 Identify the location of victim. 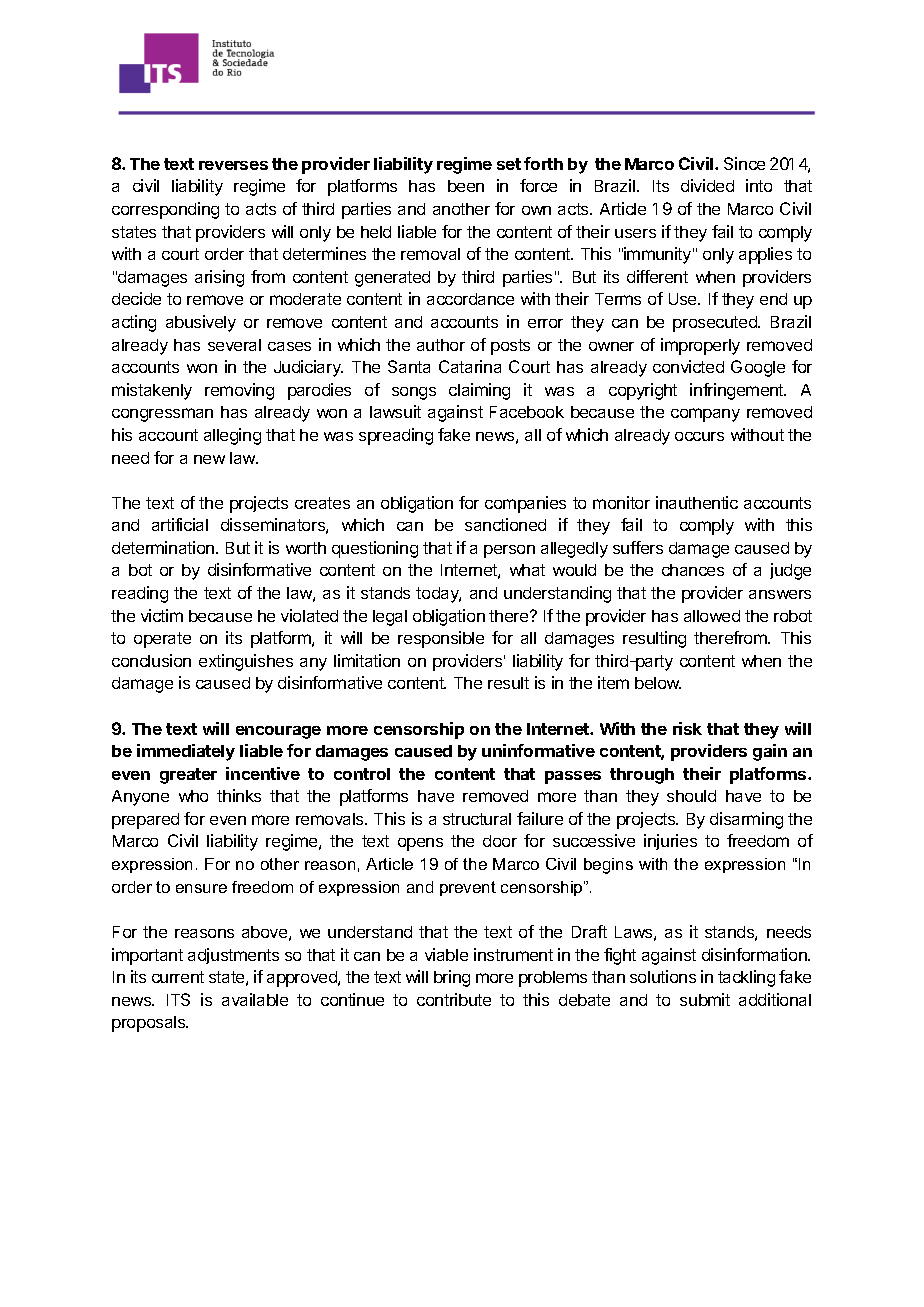
(162, 615).
